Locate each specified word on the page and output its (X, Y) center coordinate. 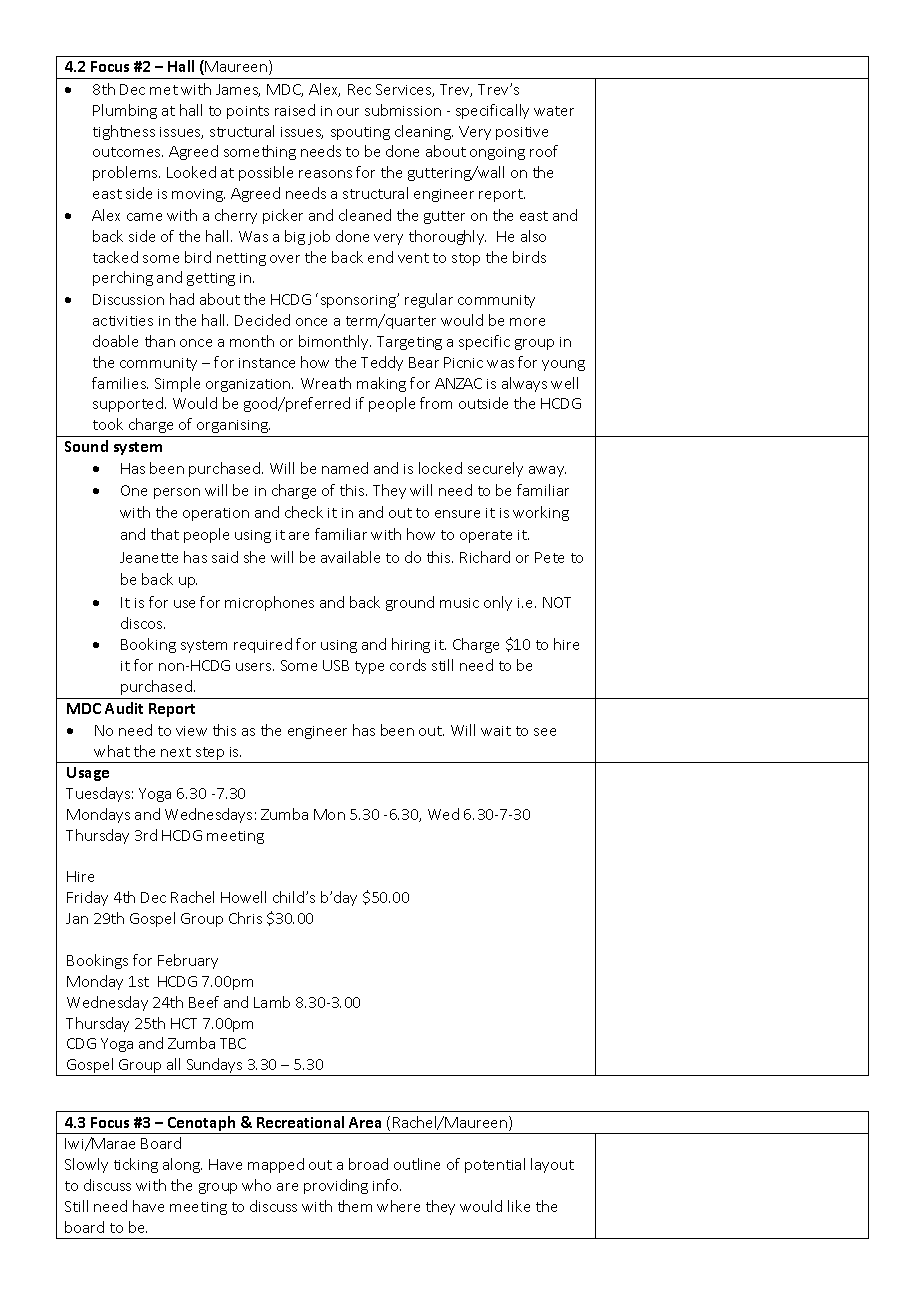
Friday (87, 898)
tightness (124, 132)
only (498, 603)
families (120, 383)
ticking (136, 1165)
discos (143, 623)
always (524, 384)
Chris (245, 918)
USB (336, 665)
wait (496, 731)
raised (295, 110)
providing (336, 1186)
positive (522, 133)
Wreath (326, 383)
